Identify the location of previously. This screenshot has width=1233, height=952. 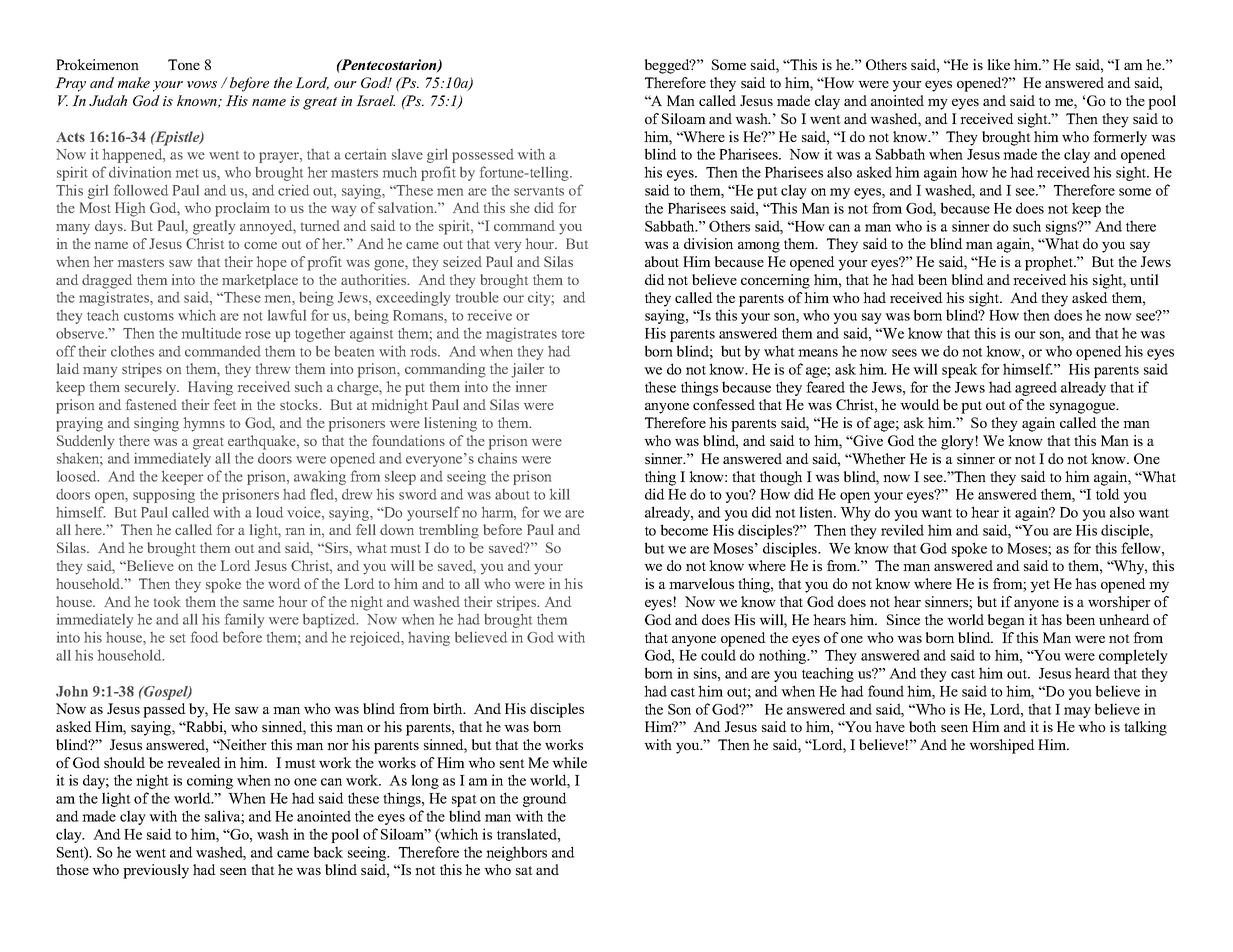
(156, 871).
